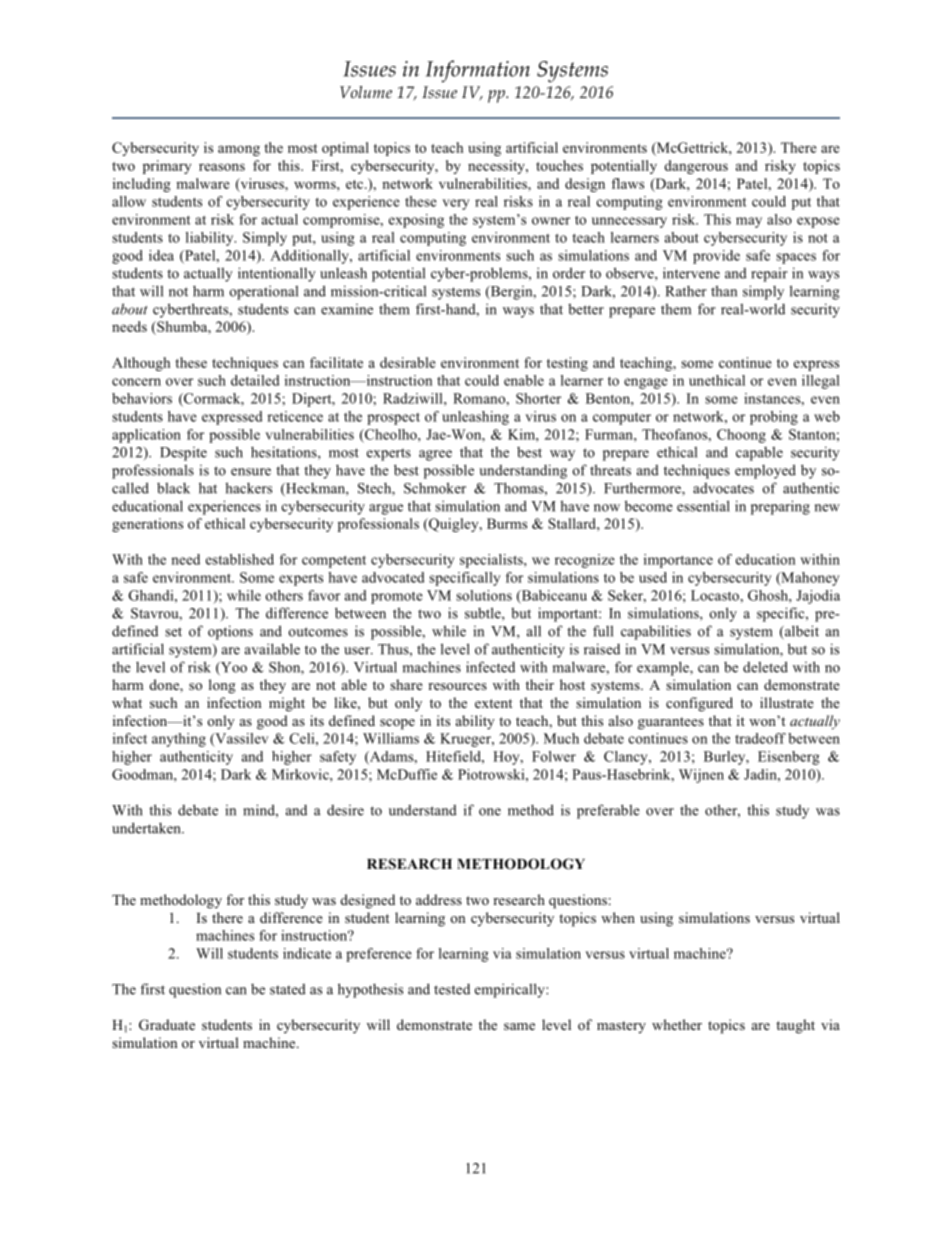  What do you see at coordinates (167, 1025) in the screenshot?
I see `Graduate` at bounding box center [167, 1025].
